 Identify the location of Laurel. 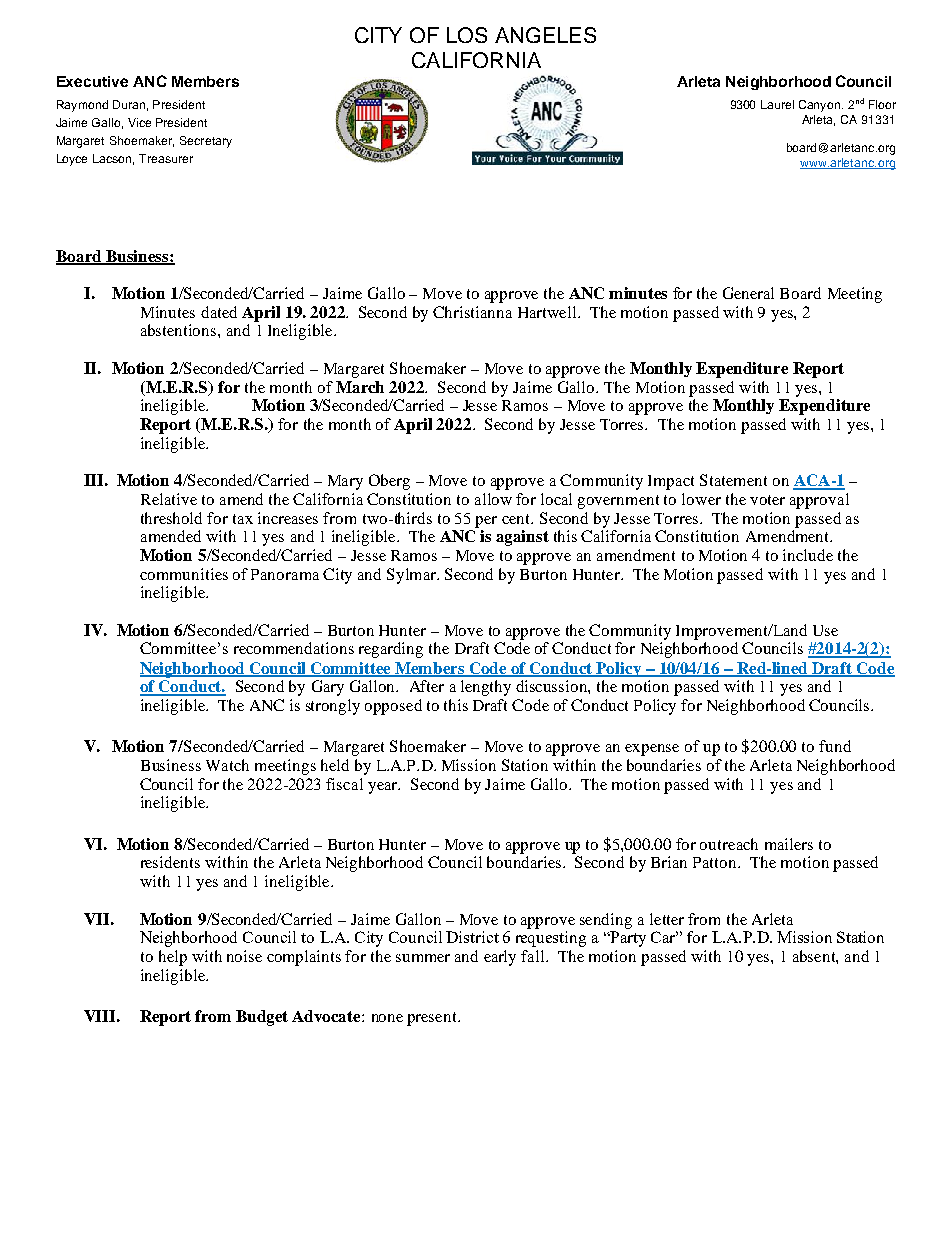
(777, 104).
